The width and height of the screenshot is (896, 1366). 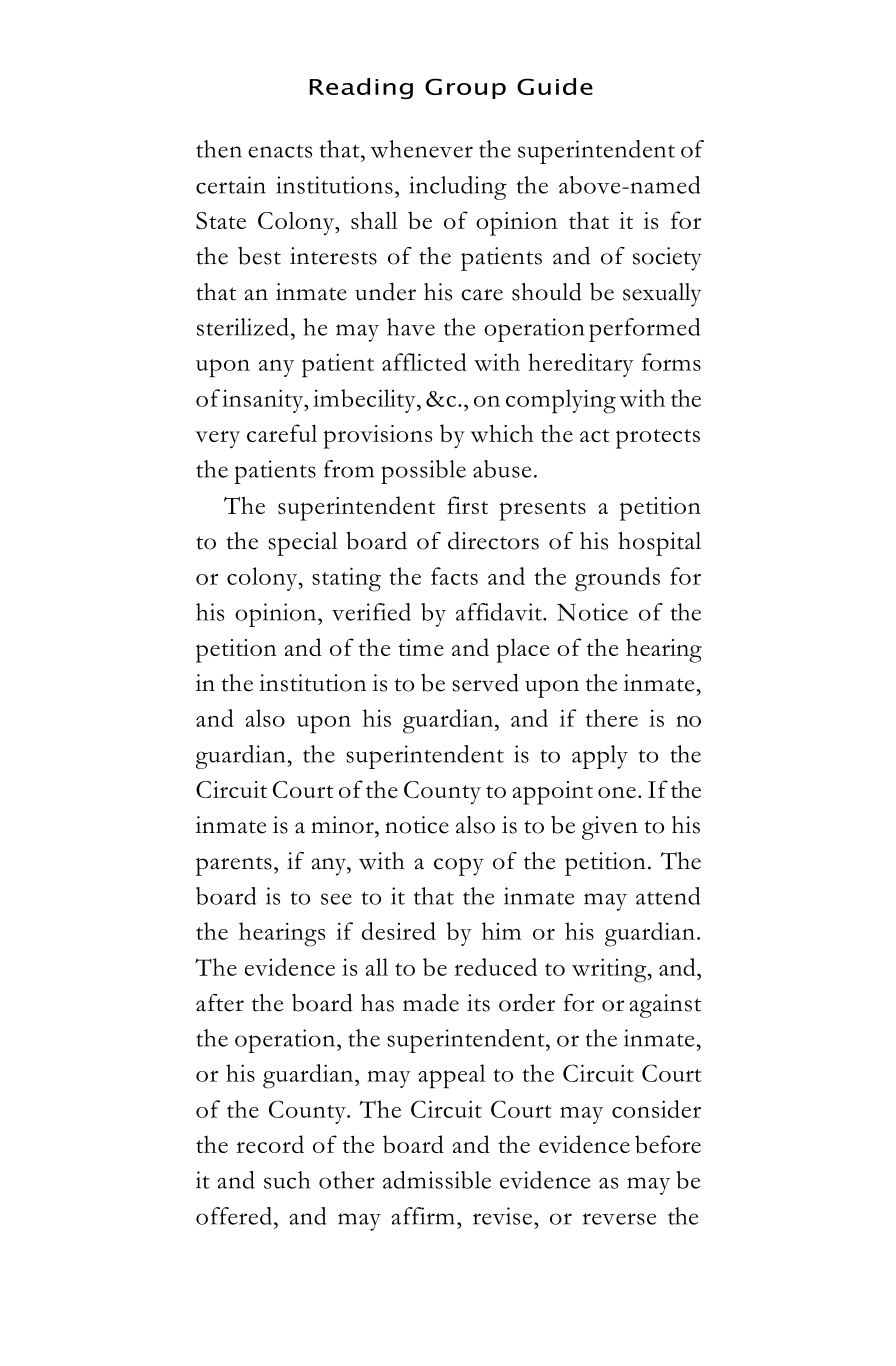 What do you see at coordinates (437, 1180) in the screenshot?
I see `admissible` at bounding box center [437, 1180].
